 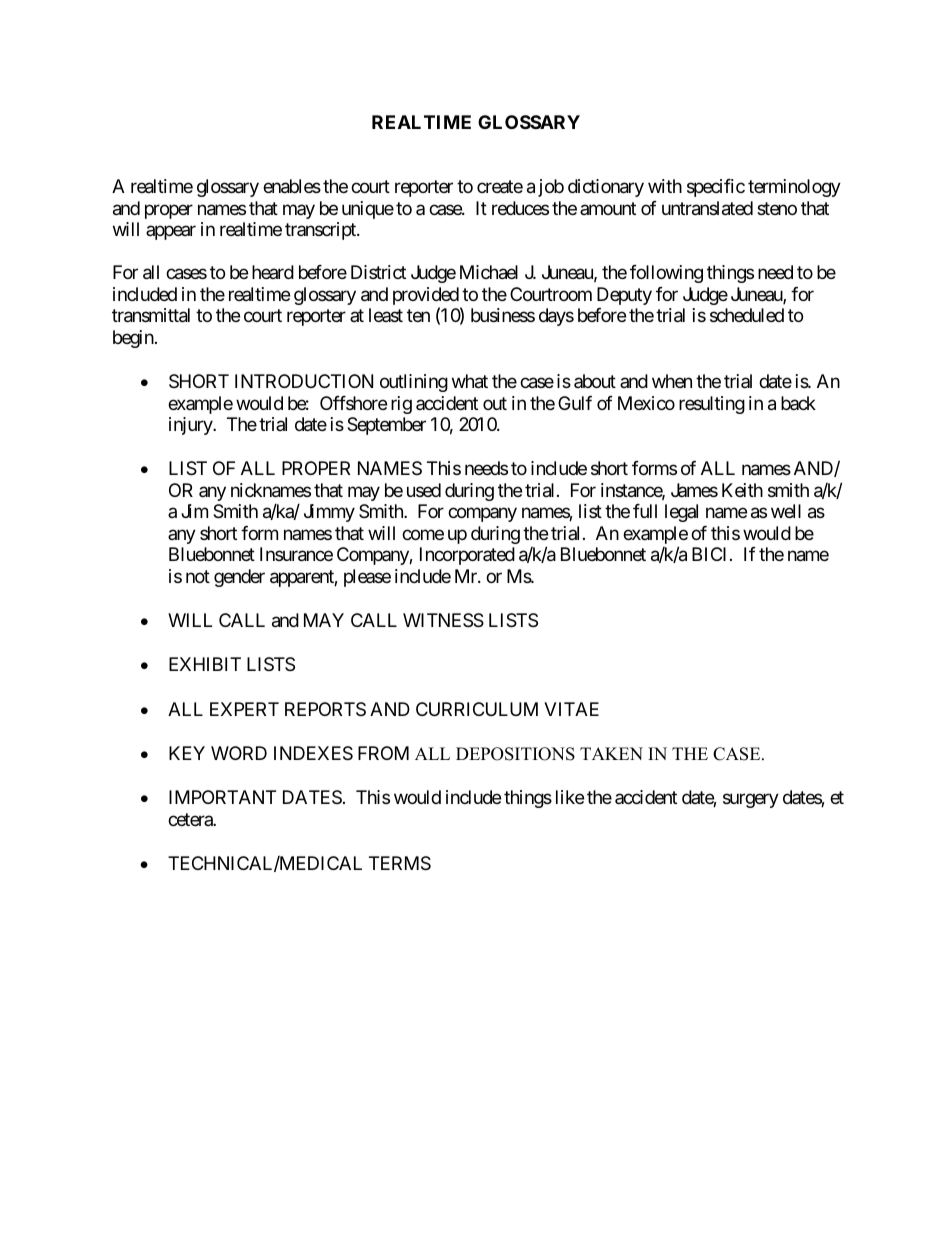 I want to click on what, so click(x=470, y=381).
